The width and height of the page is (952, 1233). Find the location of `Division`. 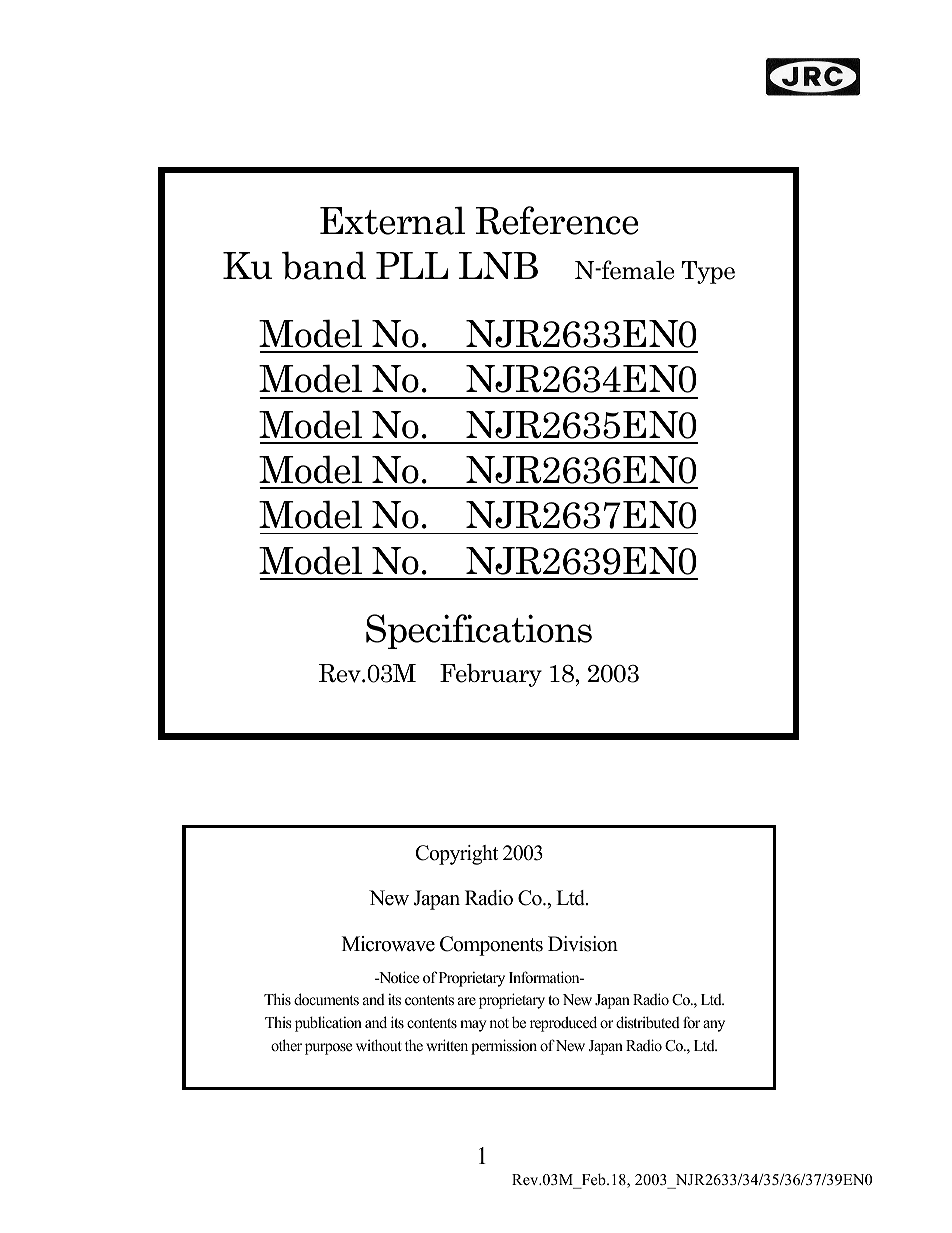

Division is located at coordinates (583, 944).
